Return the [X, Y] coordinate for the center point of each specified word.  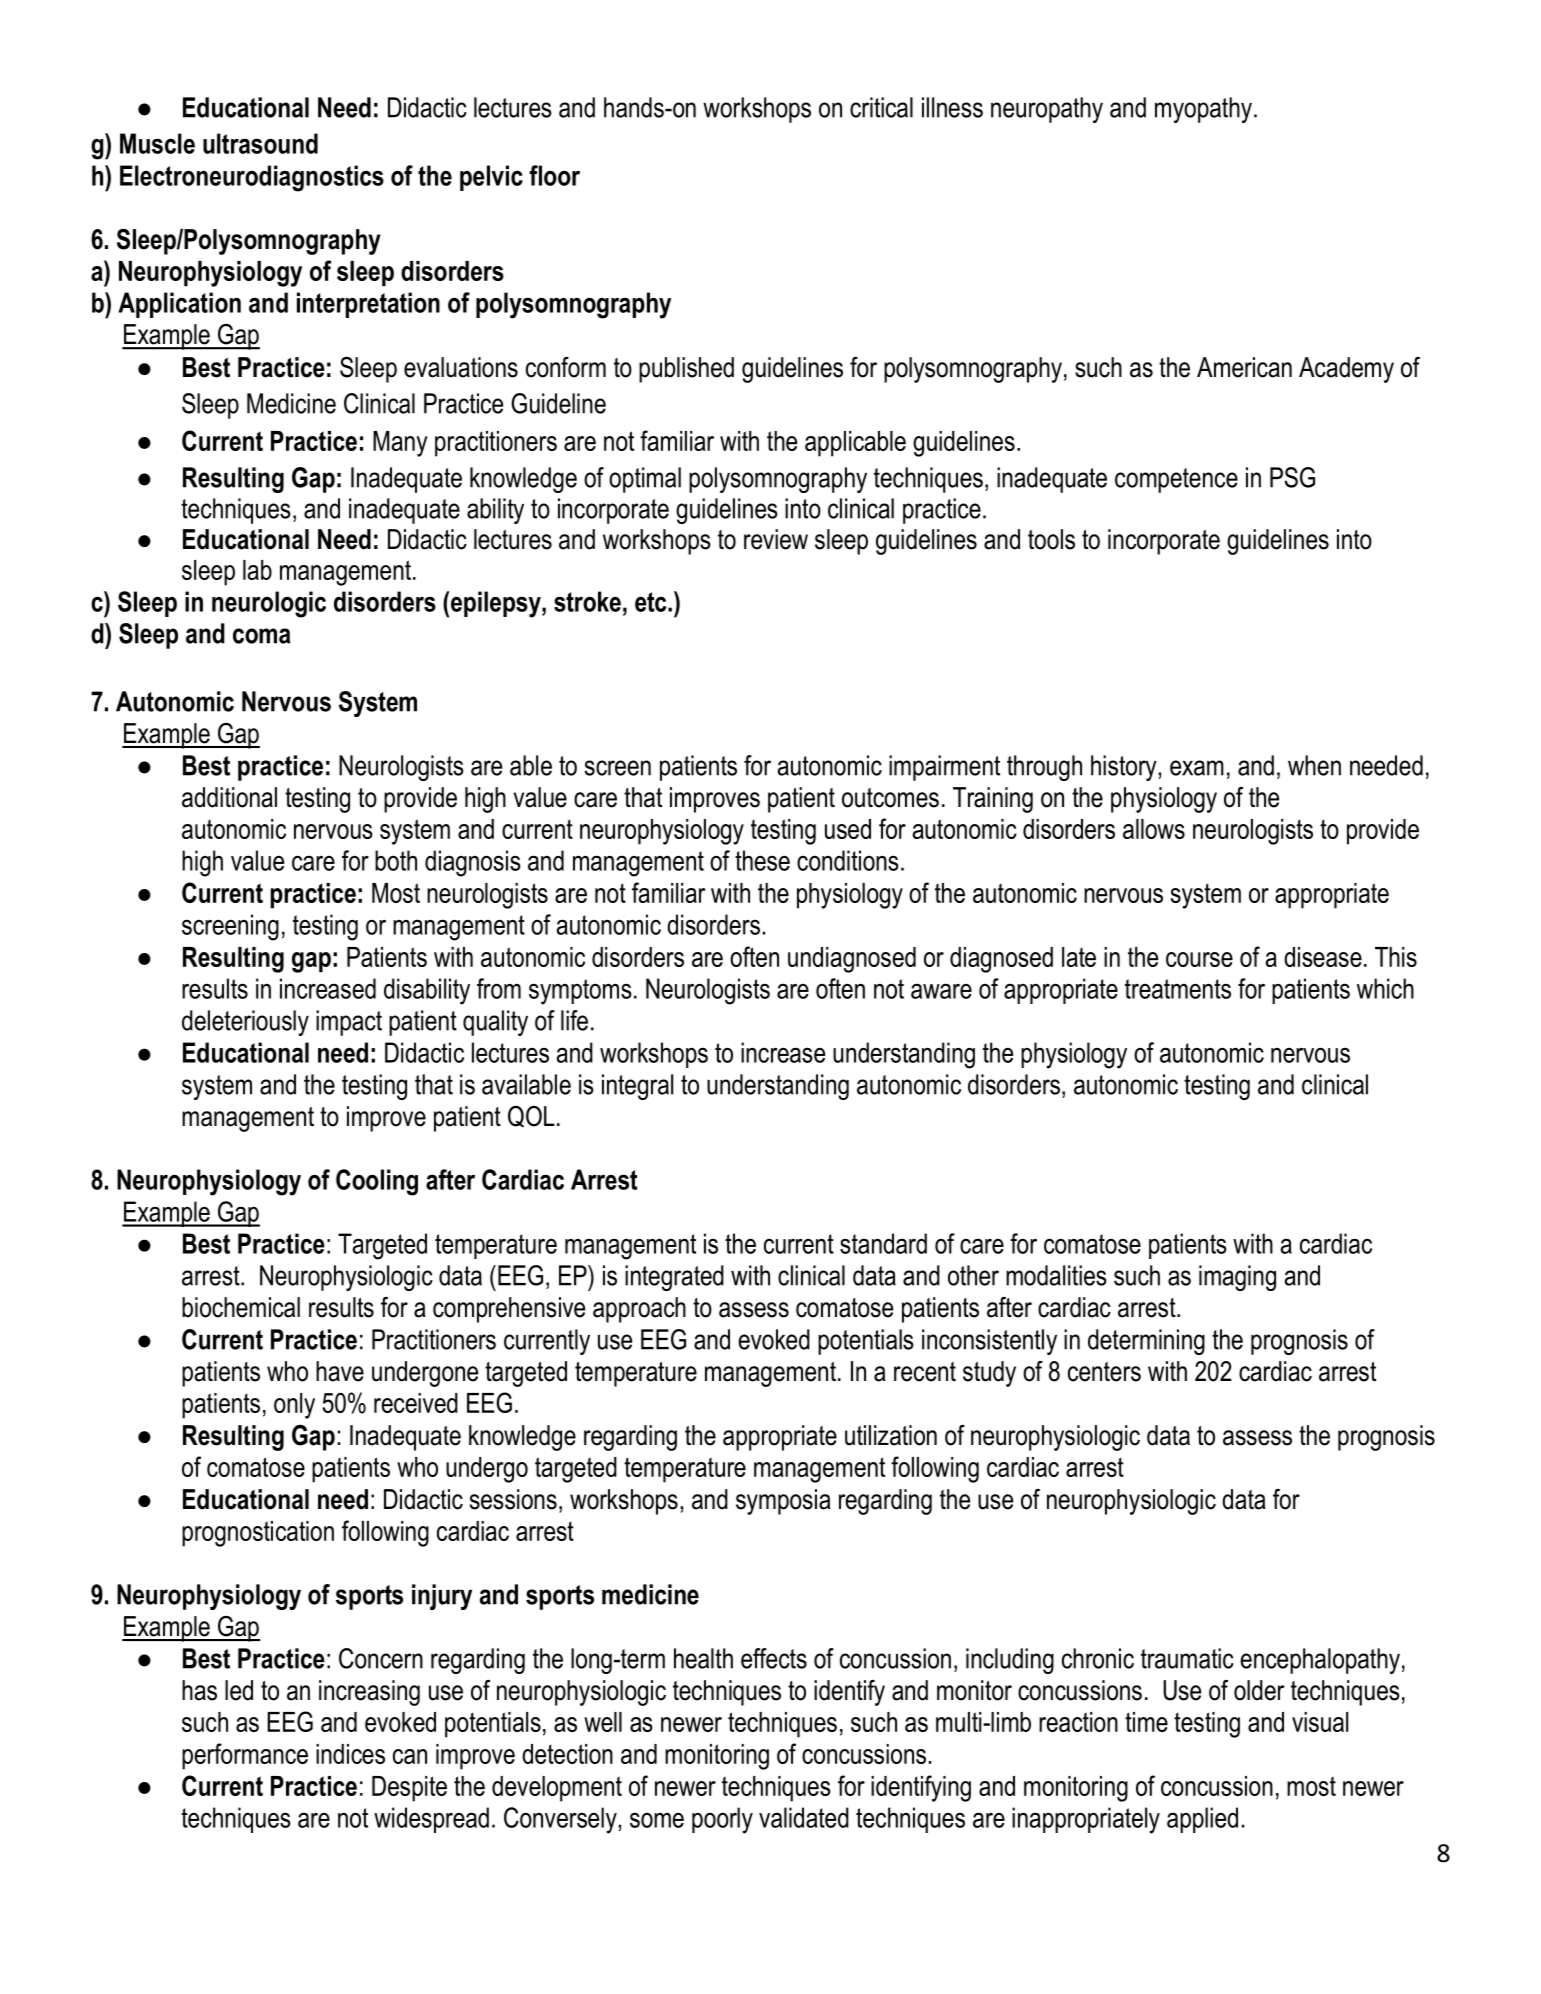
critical [881, 107]
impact [349, 1023]
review [776, 539]
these [762, 860]
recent [925, 1372]
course [1199, 959]
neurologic [269, 604]
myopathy [1203, 110]
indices [350, 1754]
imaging [1237, 1278]
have [340, 1371]
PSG [1292, 477]
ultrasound [260, 143]
